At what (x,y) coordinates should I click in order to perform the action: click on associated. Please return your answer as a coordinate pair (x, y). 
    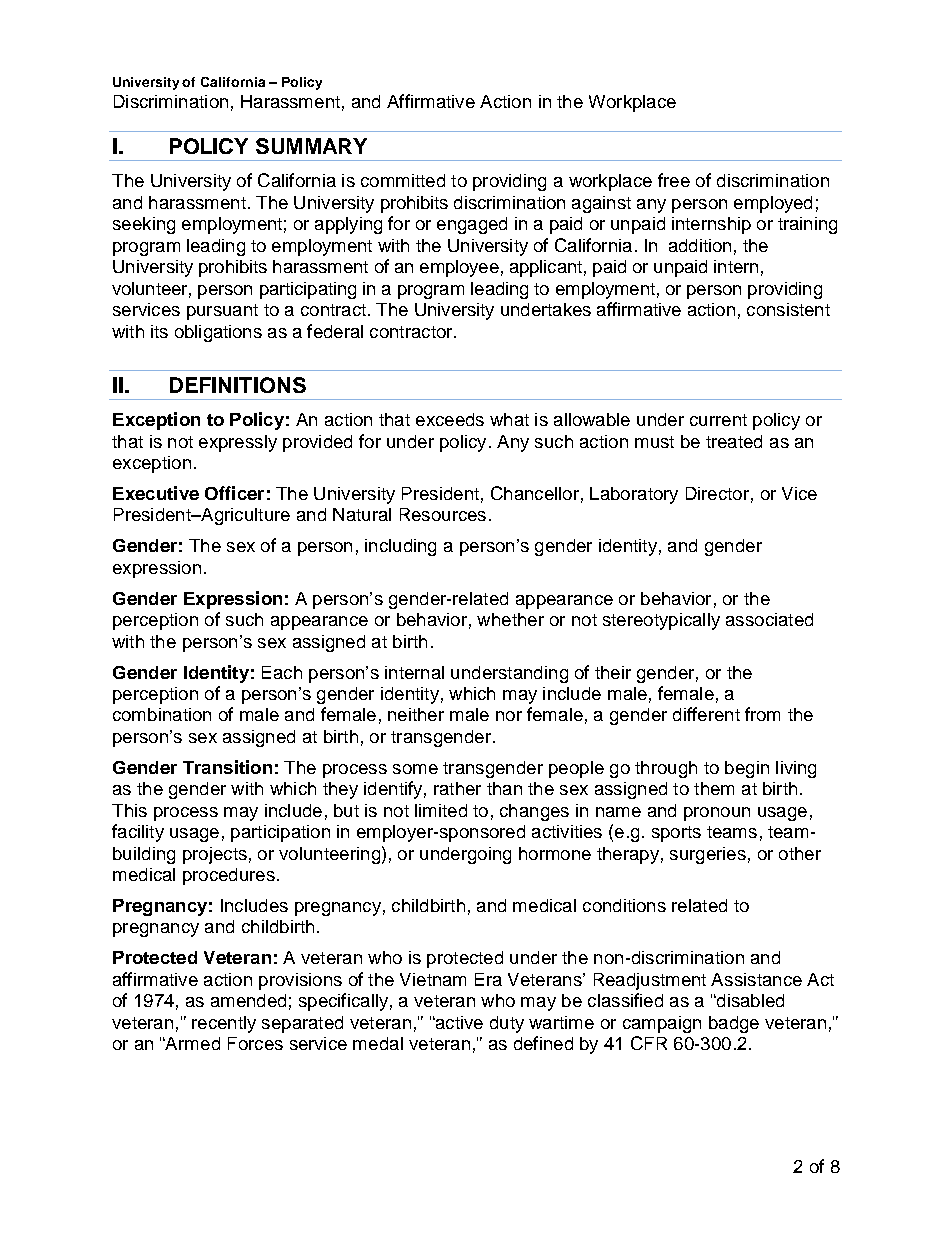
    Looking at the image, I should click on (769, 619).
